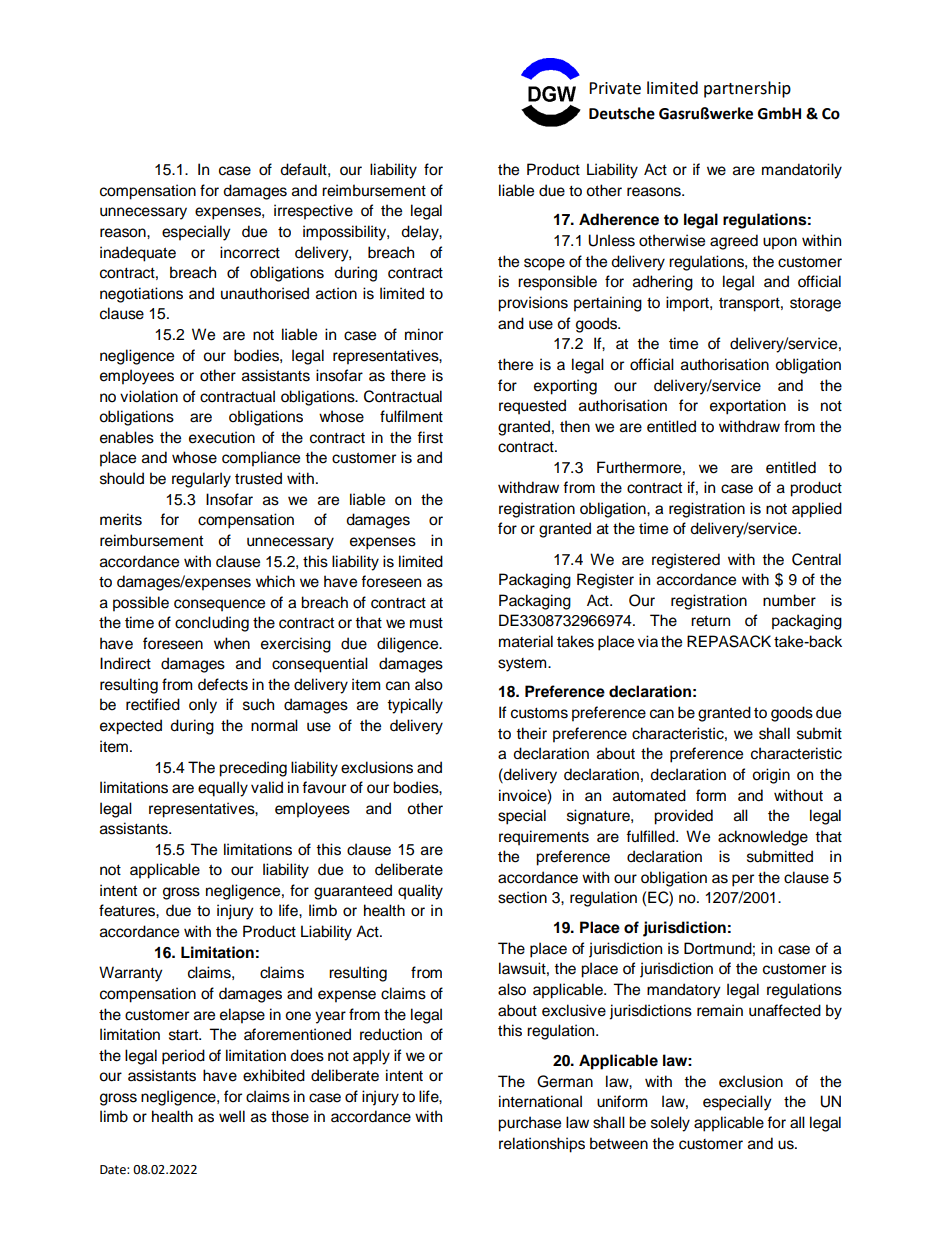 The height and width of the image is (1233, 952). I want to click on Private, so click(615, 88).
